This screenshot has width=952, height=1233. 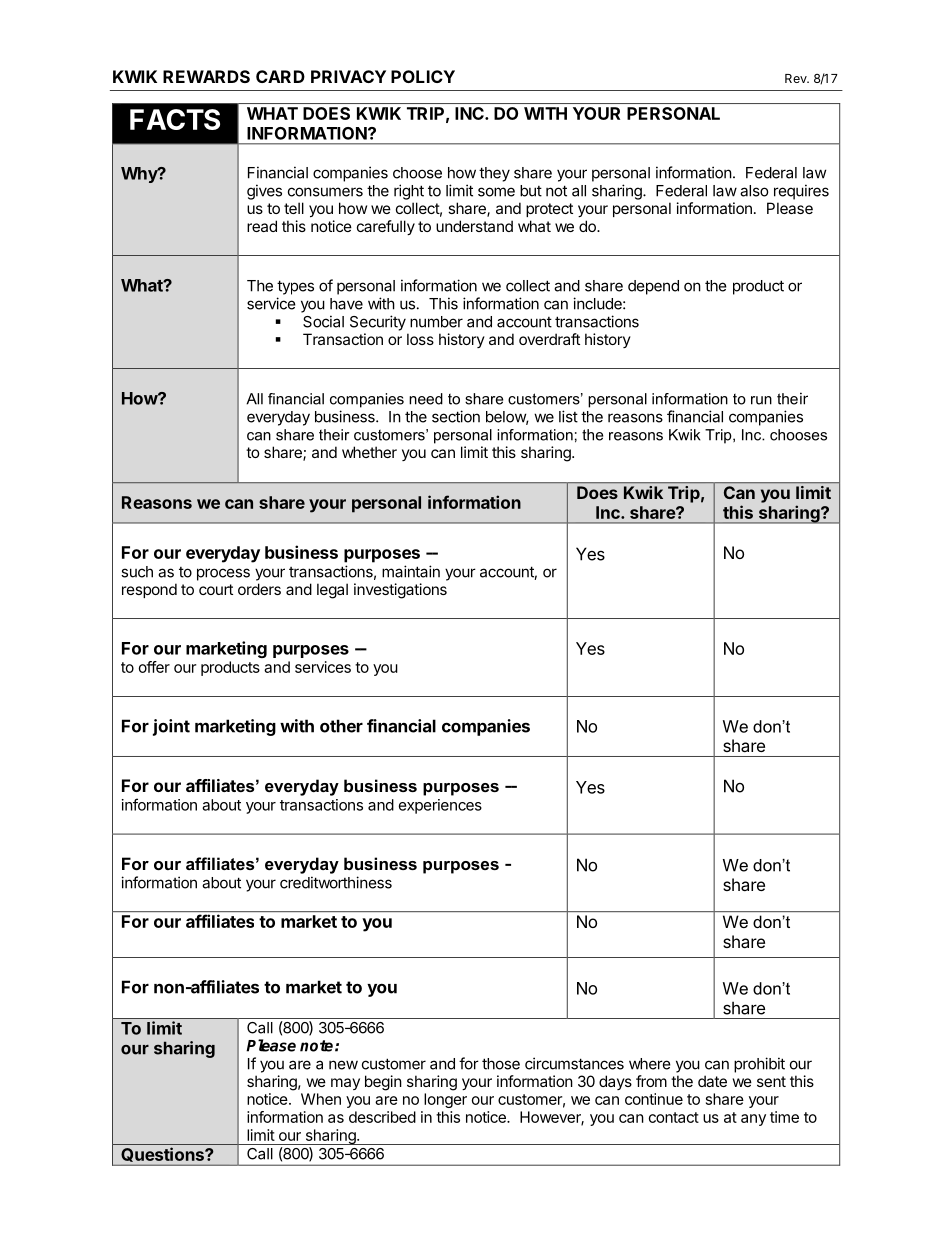 What do you see at coordinates (341, 726) in the screenshot?
I see `other` at bounding box center [341, 726].
